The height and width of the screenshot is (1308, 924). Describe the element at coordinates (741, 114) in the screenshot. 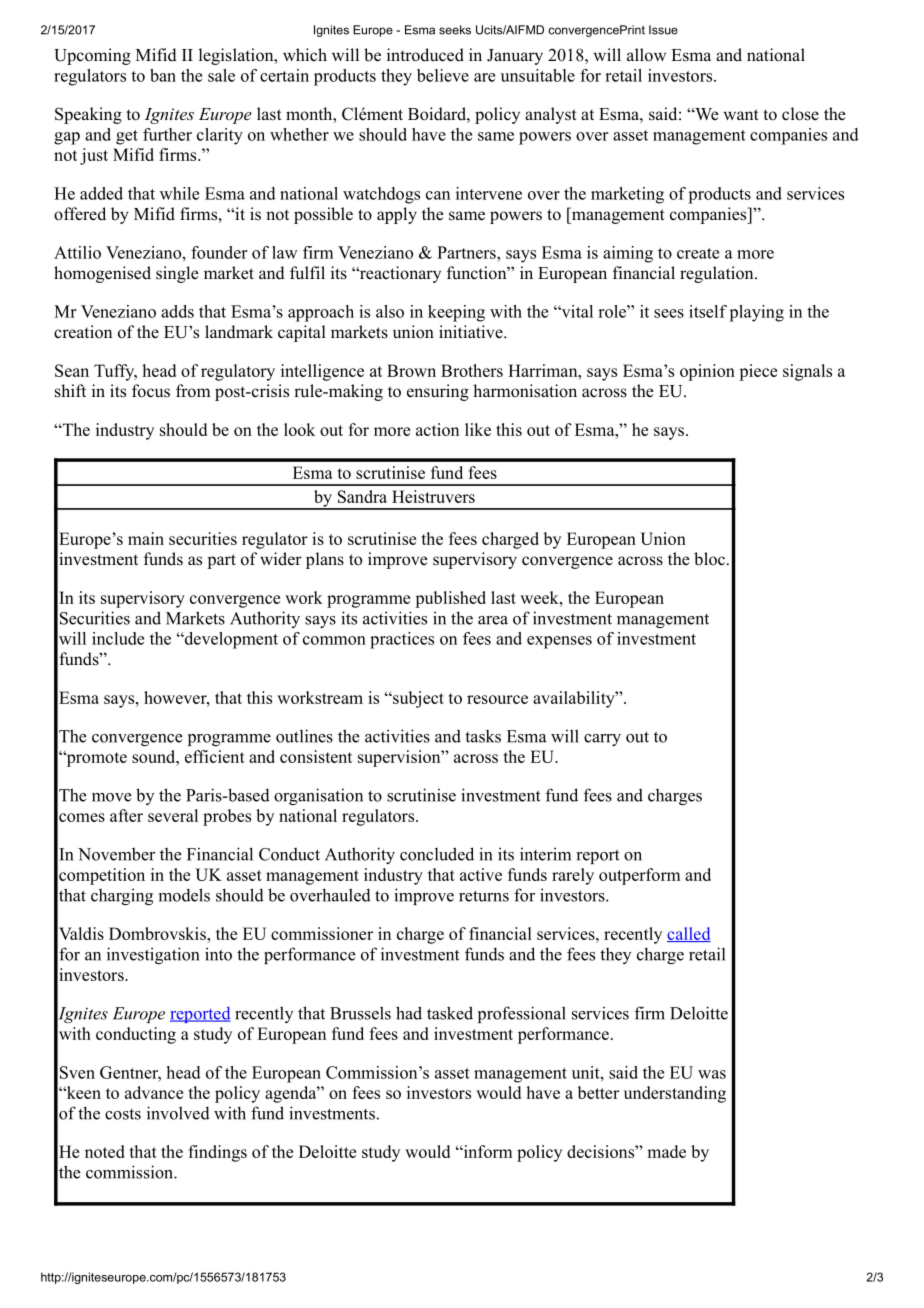

I see `want` at that location.
